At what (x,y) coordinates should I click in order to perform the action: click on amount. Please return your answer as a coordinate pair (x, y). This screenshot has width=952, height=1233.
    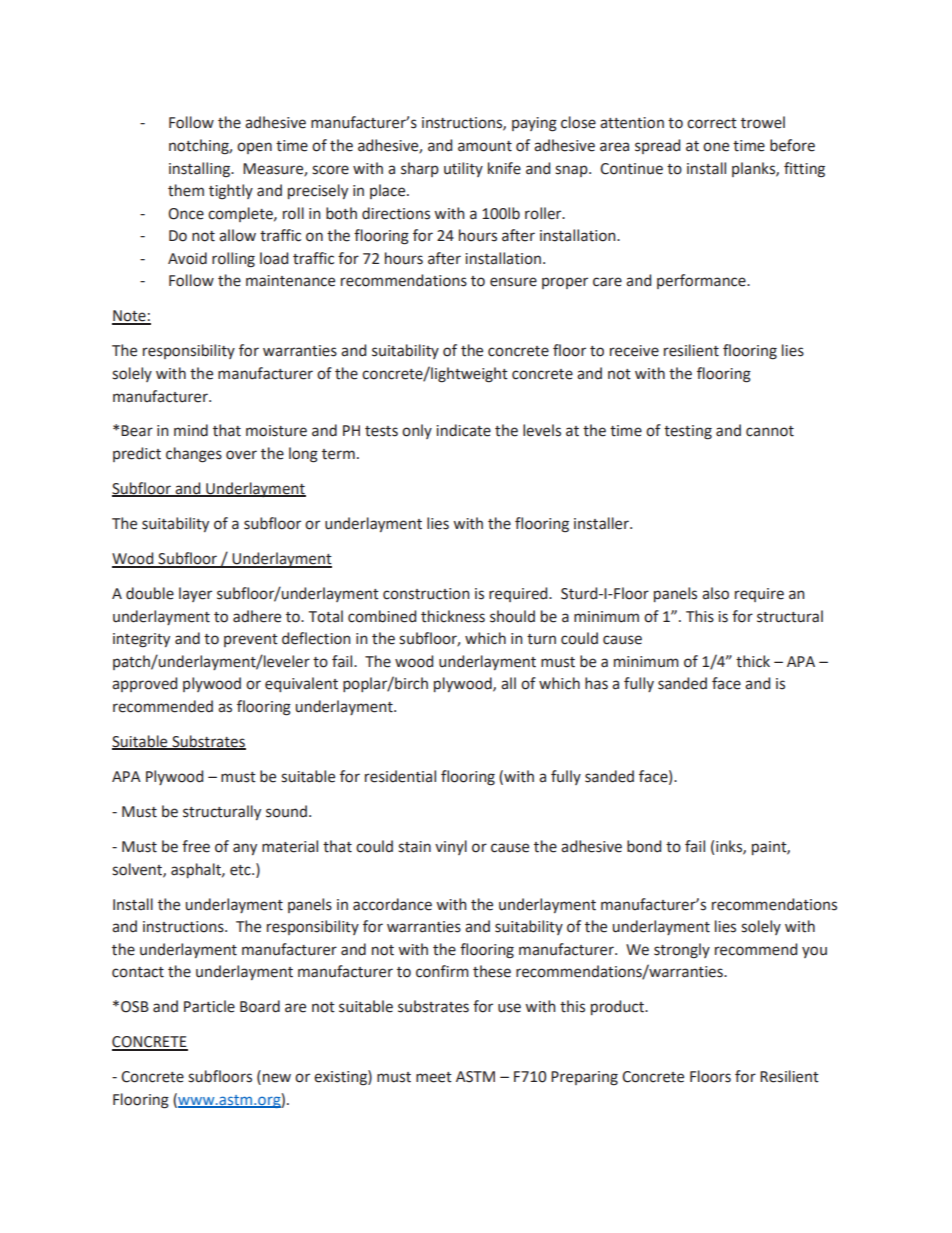
    Looking at the image, I should click on (485, 146).
